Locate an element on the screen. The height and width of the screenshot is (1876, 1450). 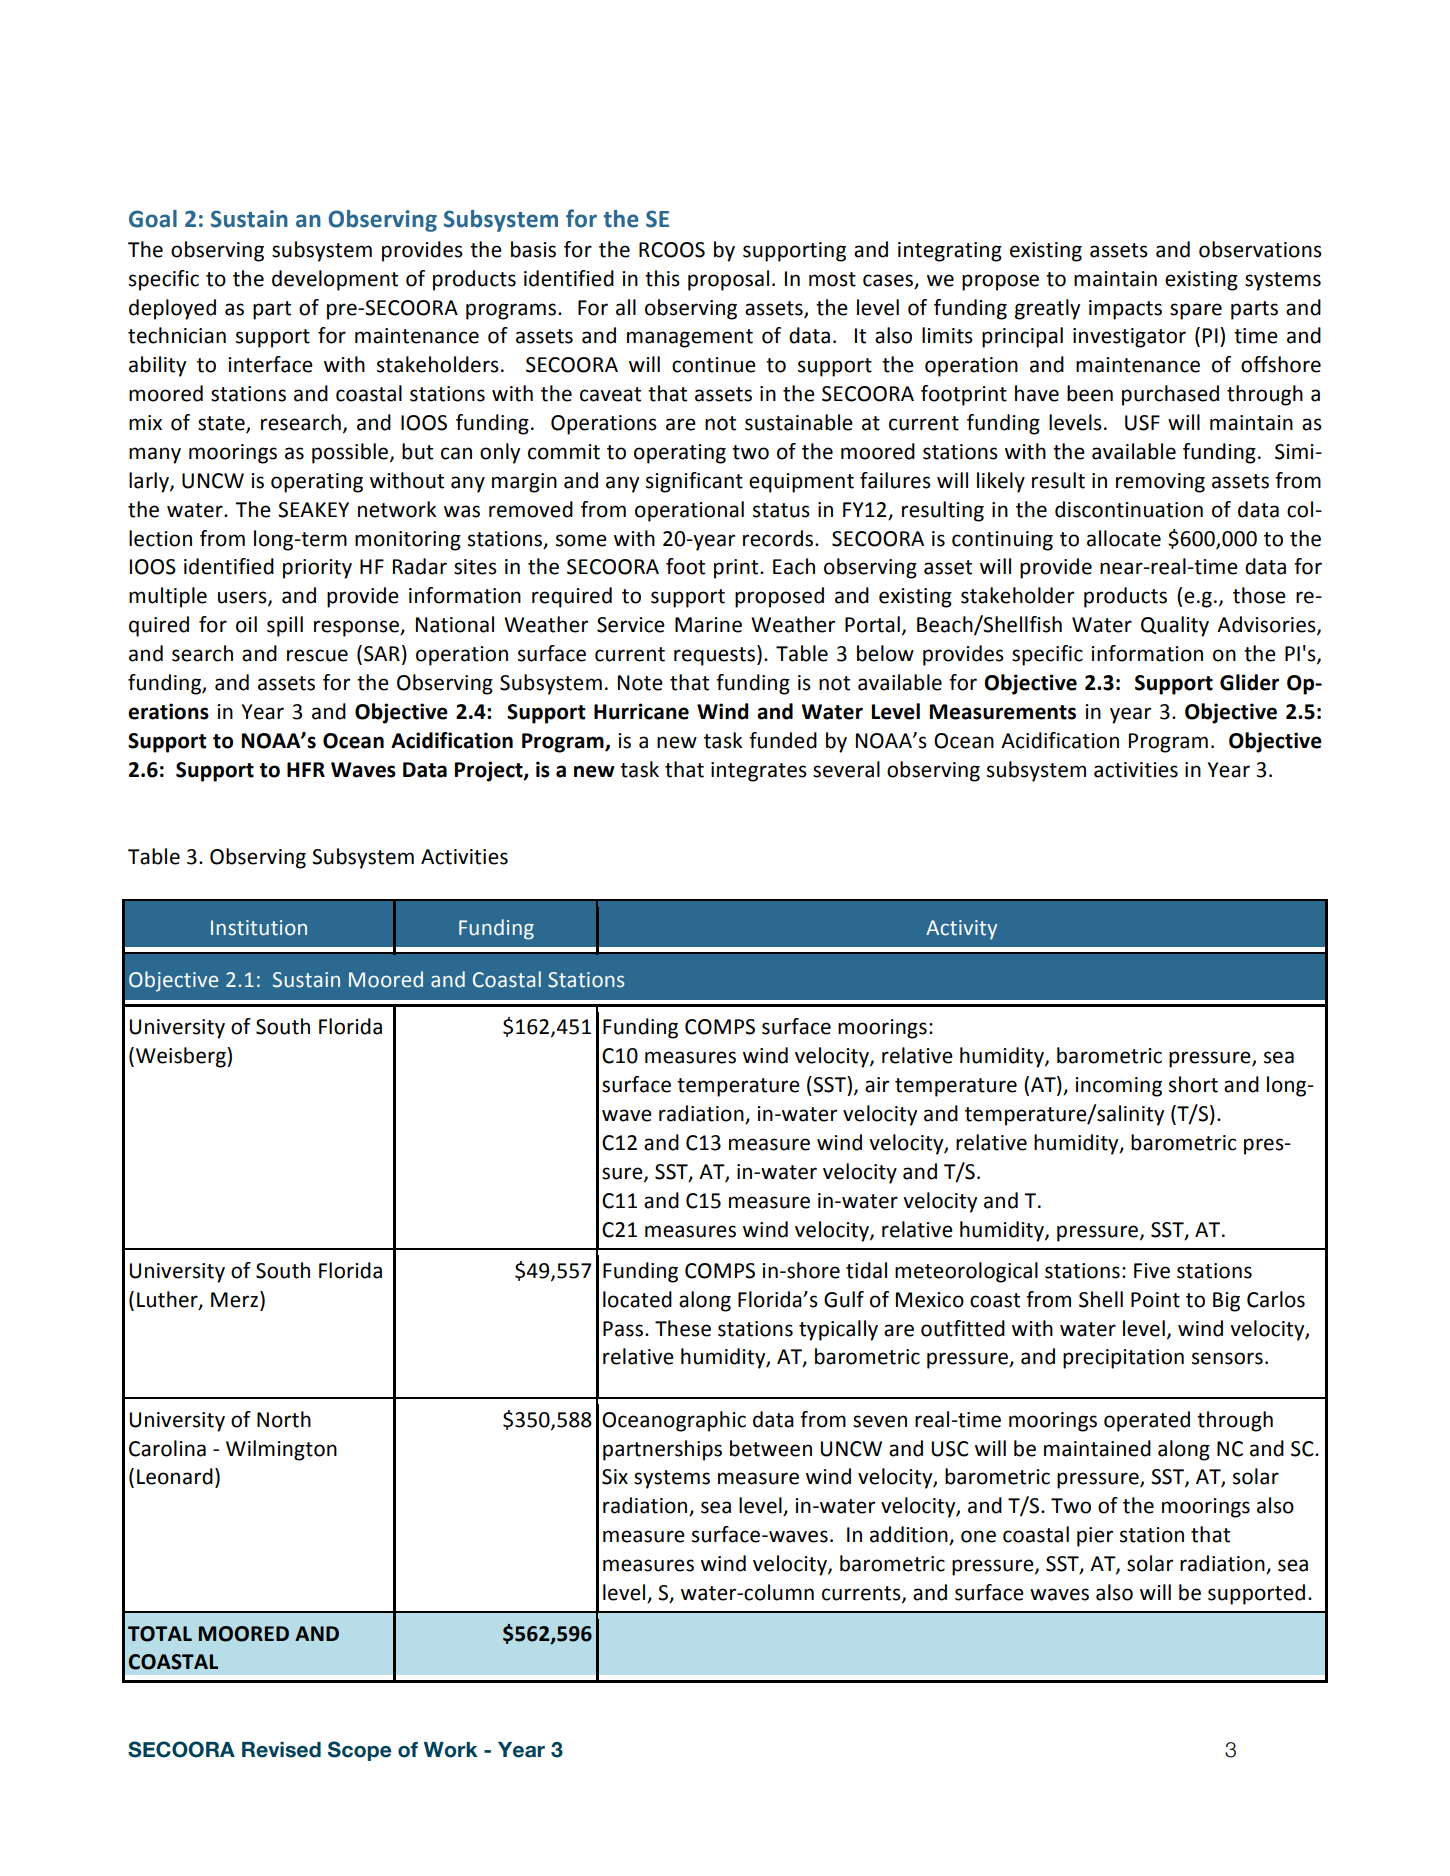
interface is located at coordinates (270, 364).
